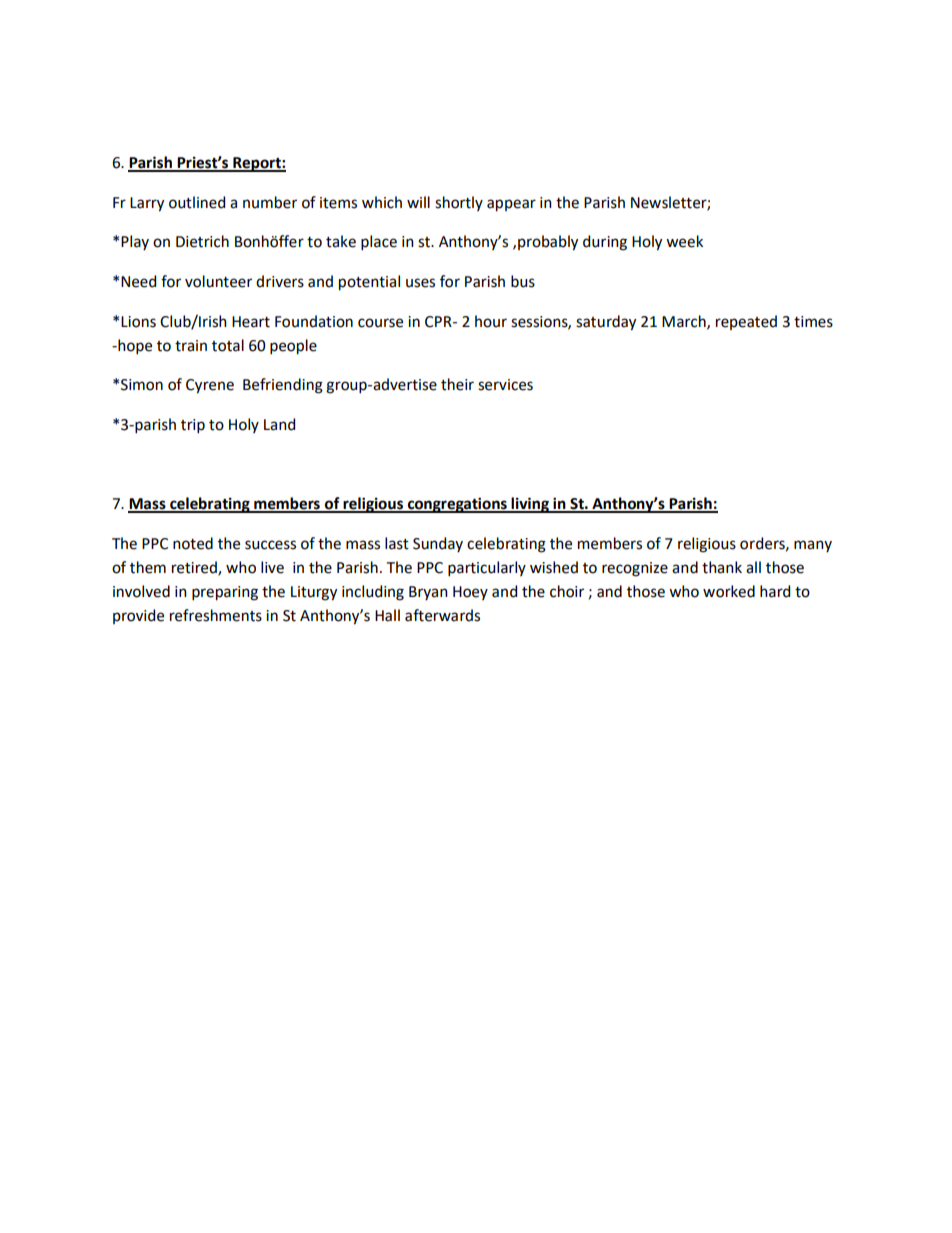 This screenshot has width=952, height=1233. What do you see at coordinates (457, 384) in the screenshot?
I see `their` at bounding box center [457, 384].
